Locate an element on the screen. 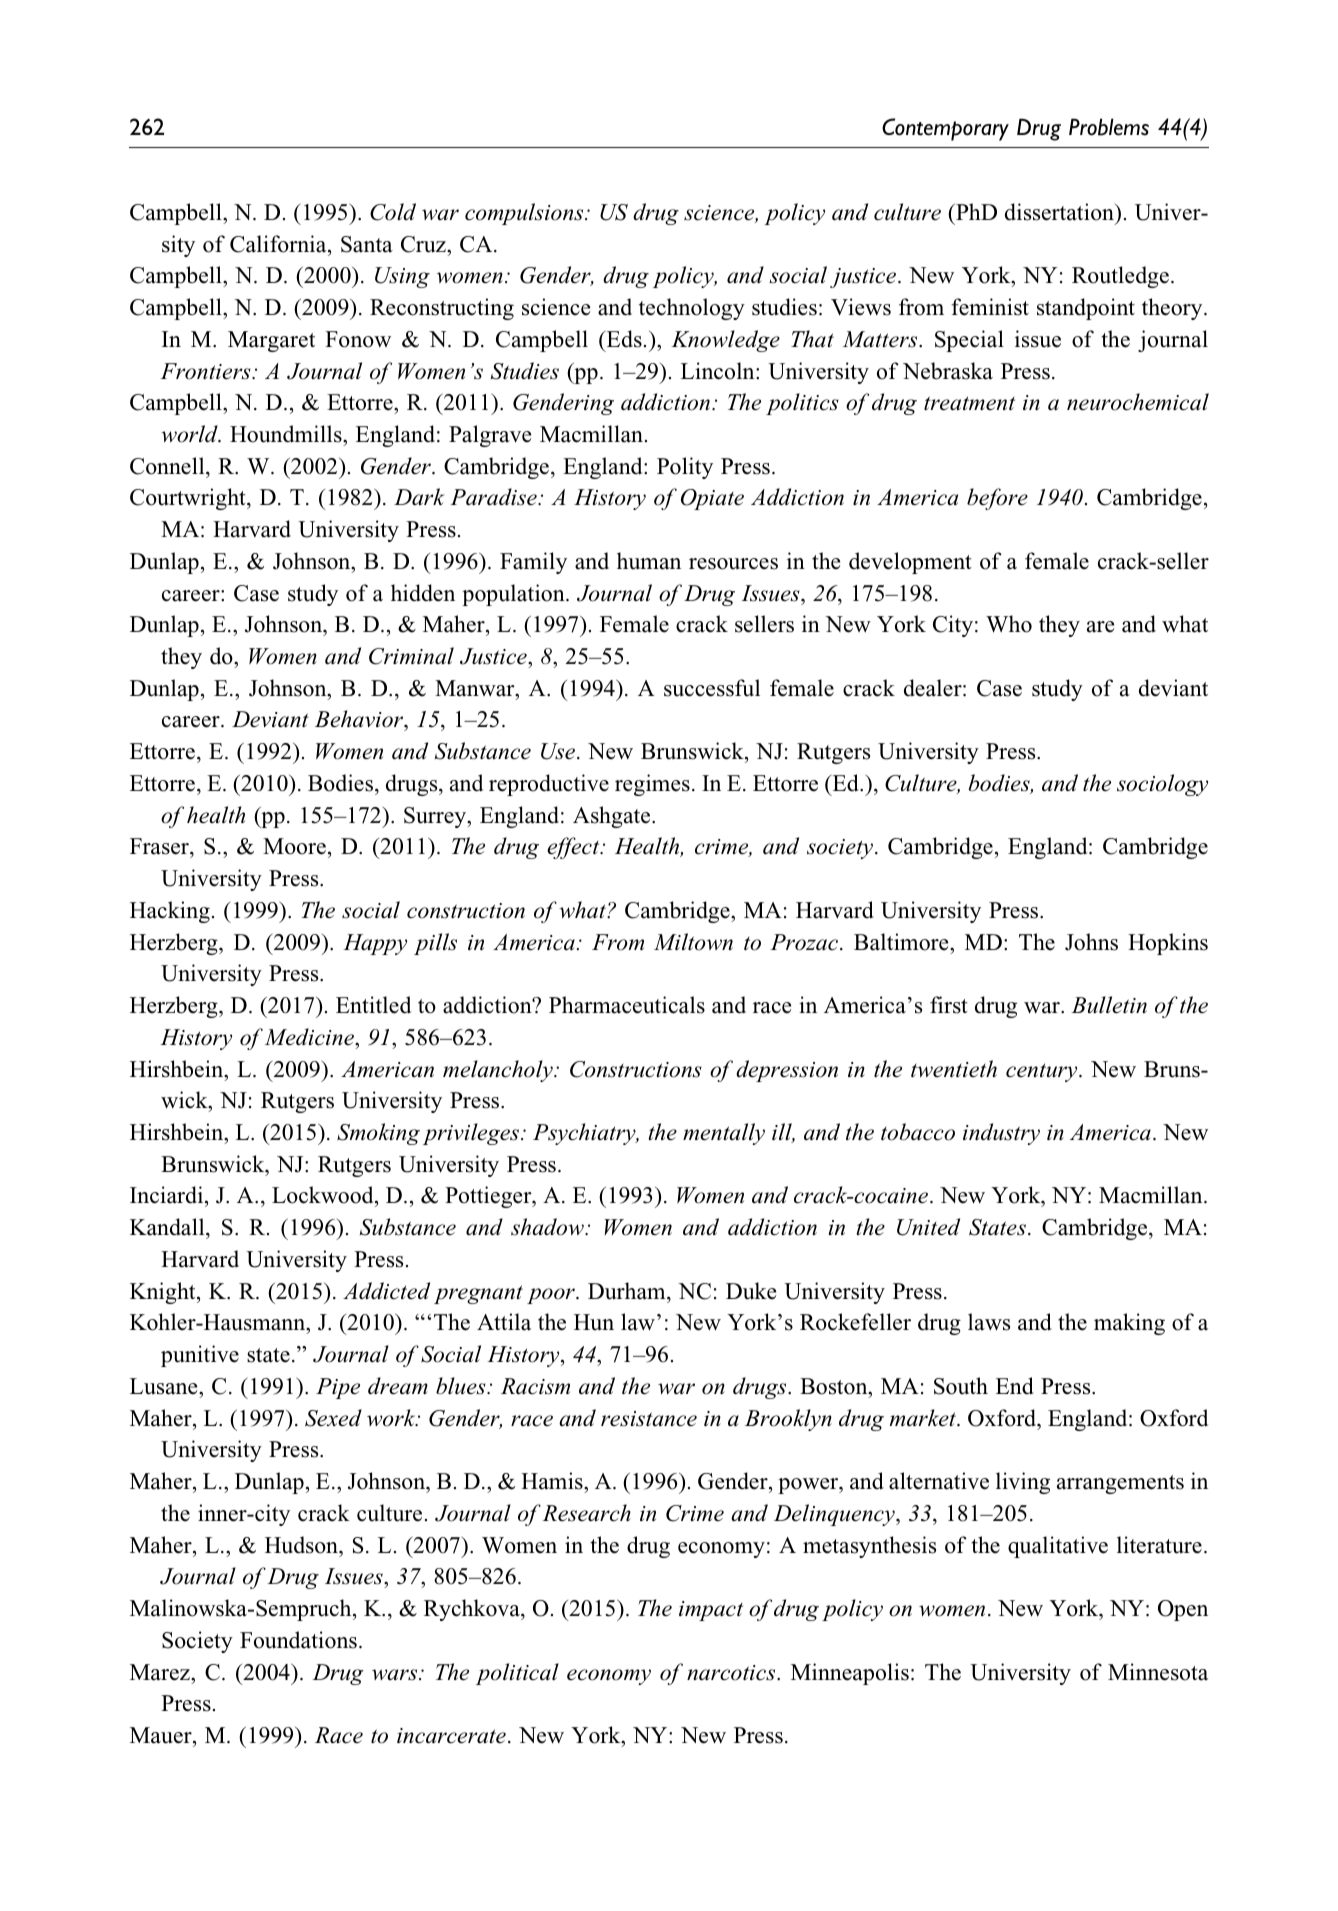  Foundations is located at coordinates (298, 1640).
